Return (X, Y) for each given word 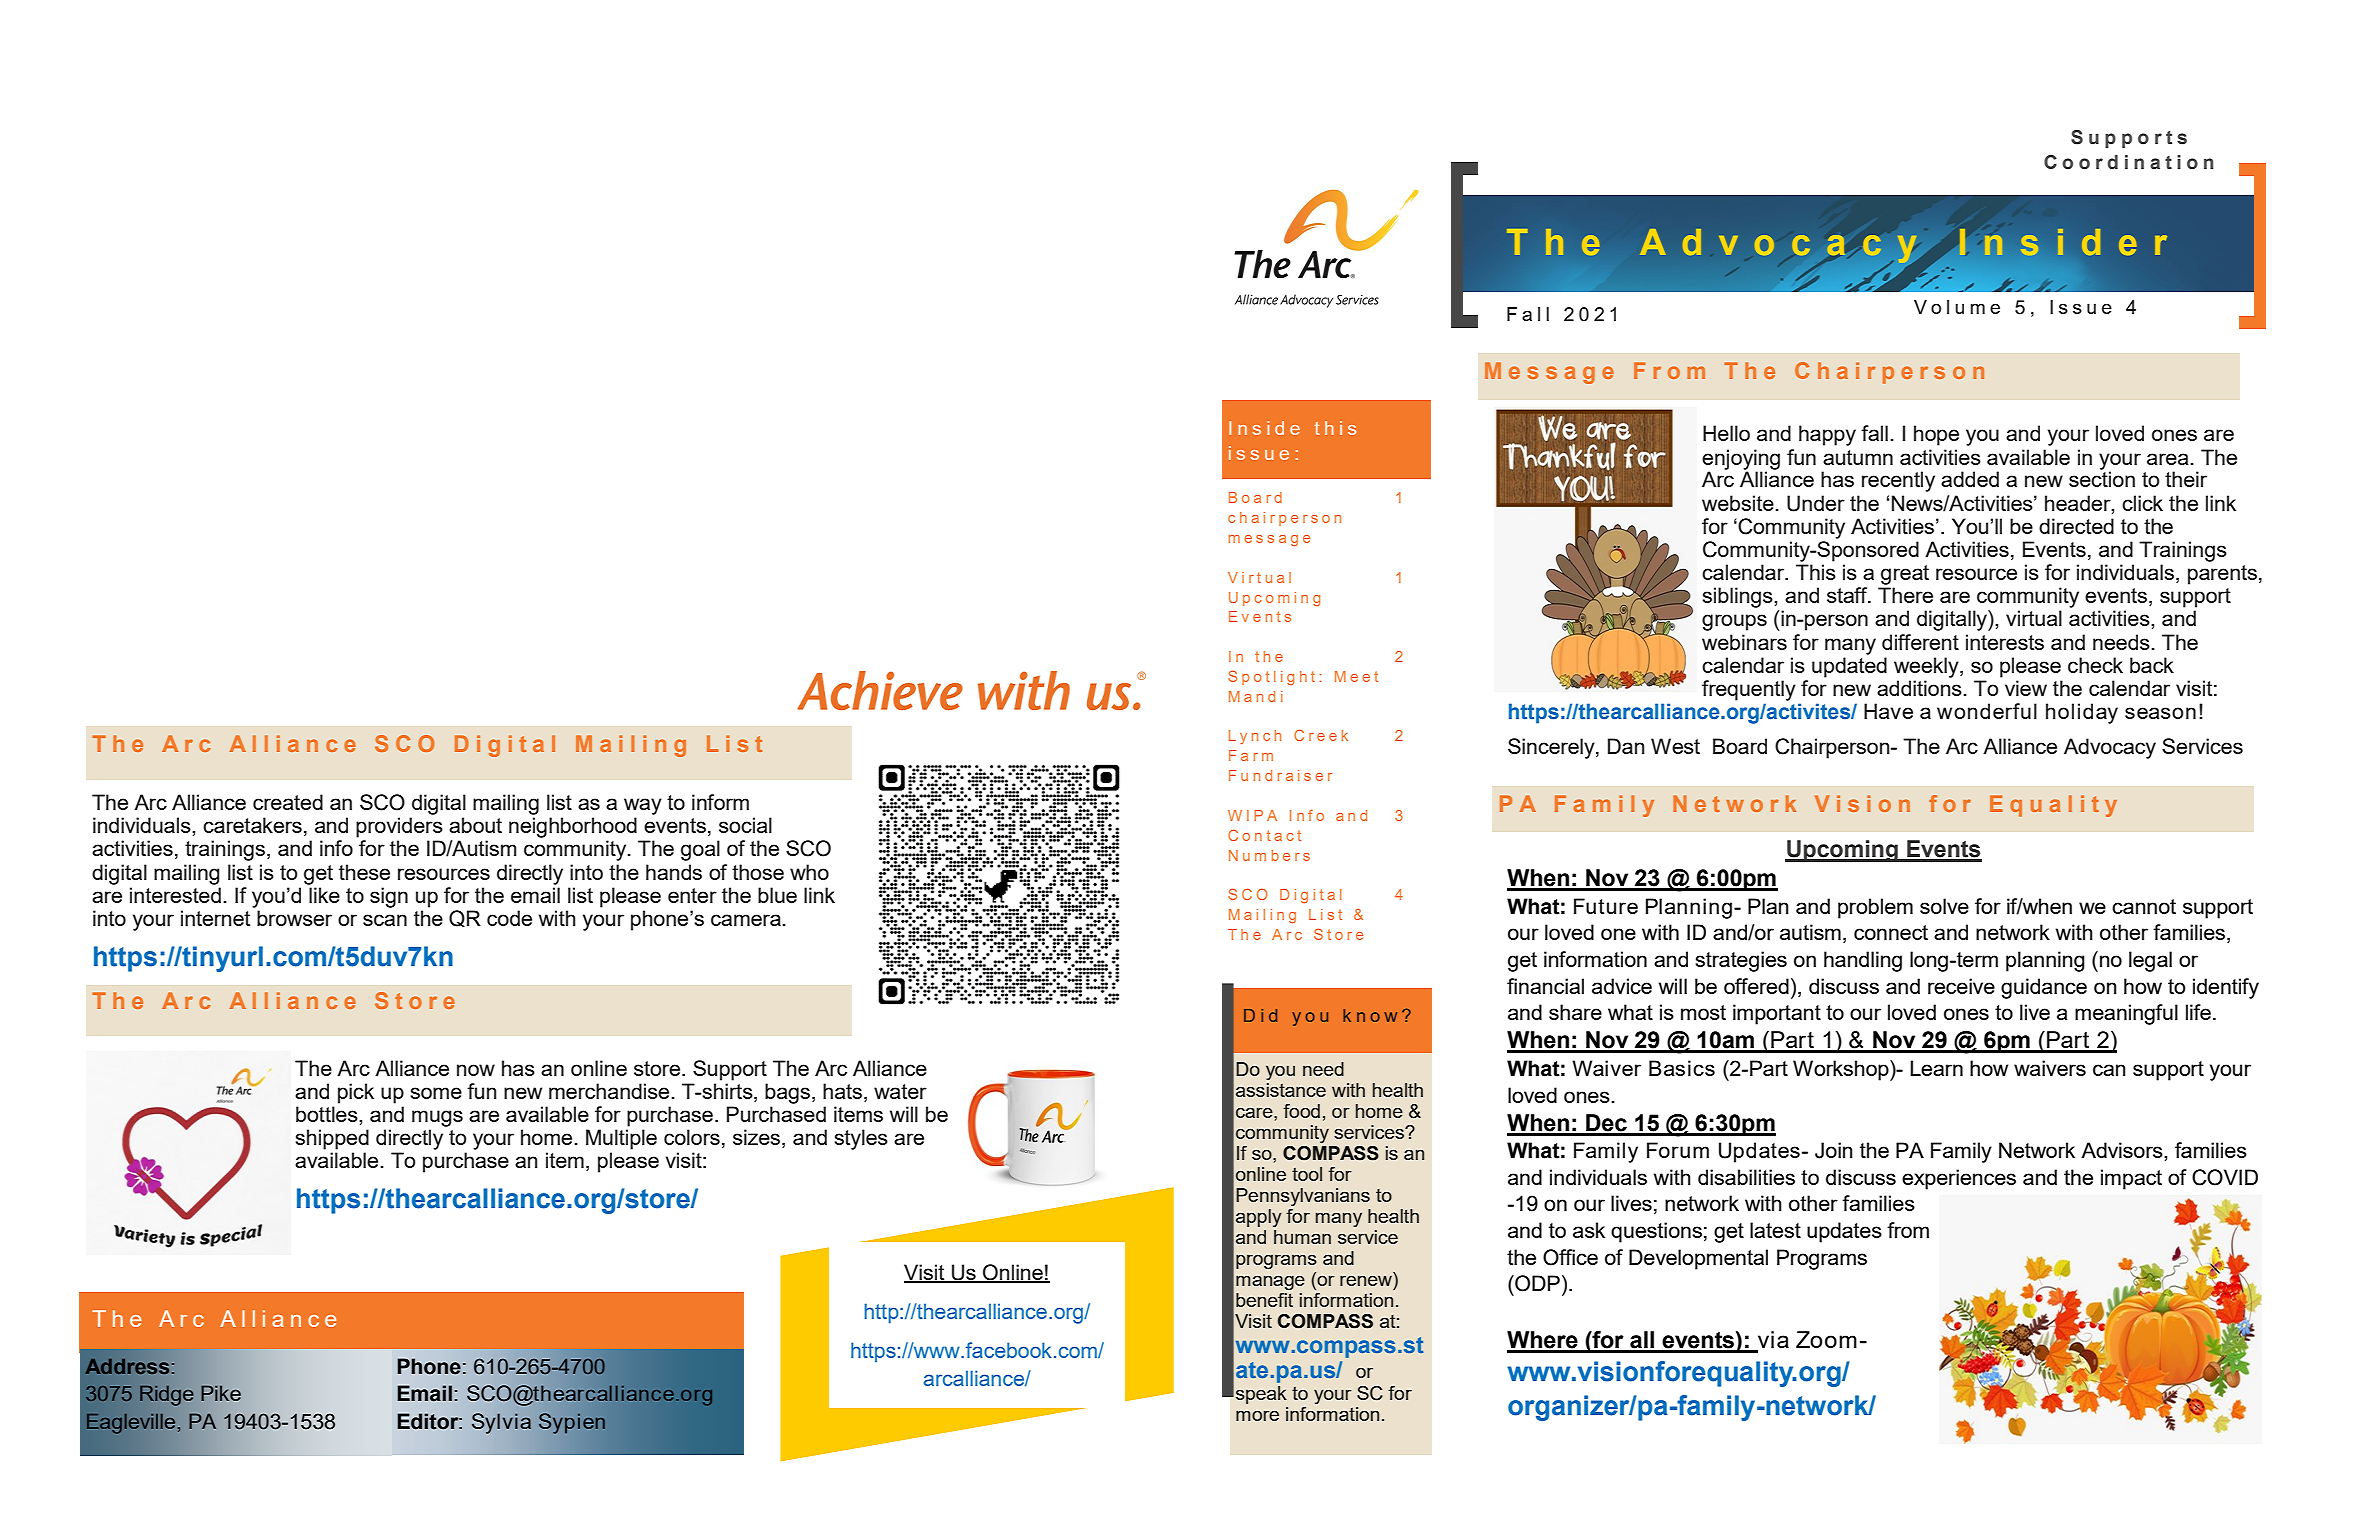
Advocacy (2110, 748)
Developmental (1698, 1259)
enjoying (1741, 459)
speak (1261, 1395)
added (1970, 479)
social (745, 825)
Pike (221, 1393)
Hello (1726, 433)
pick (356, 1093)
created (288, 802)
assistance (1281, 1090)
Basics (1682, 1068)
